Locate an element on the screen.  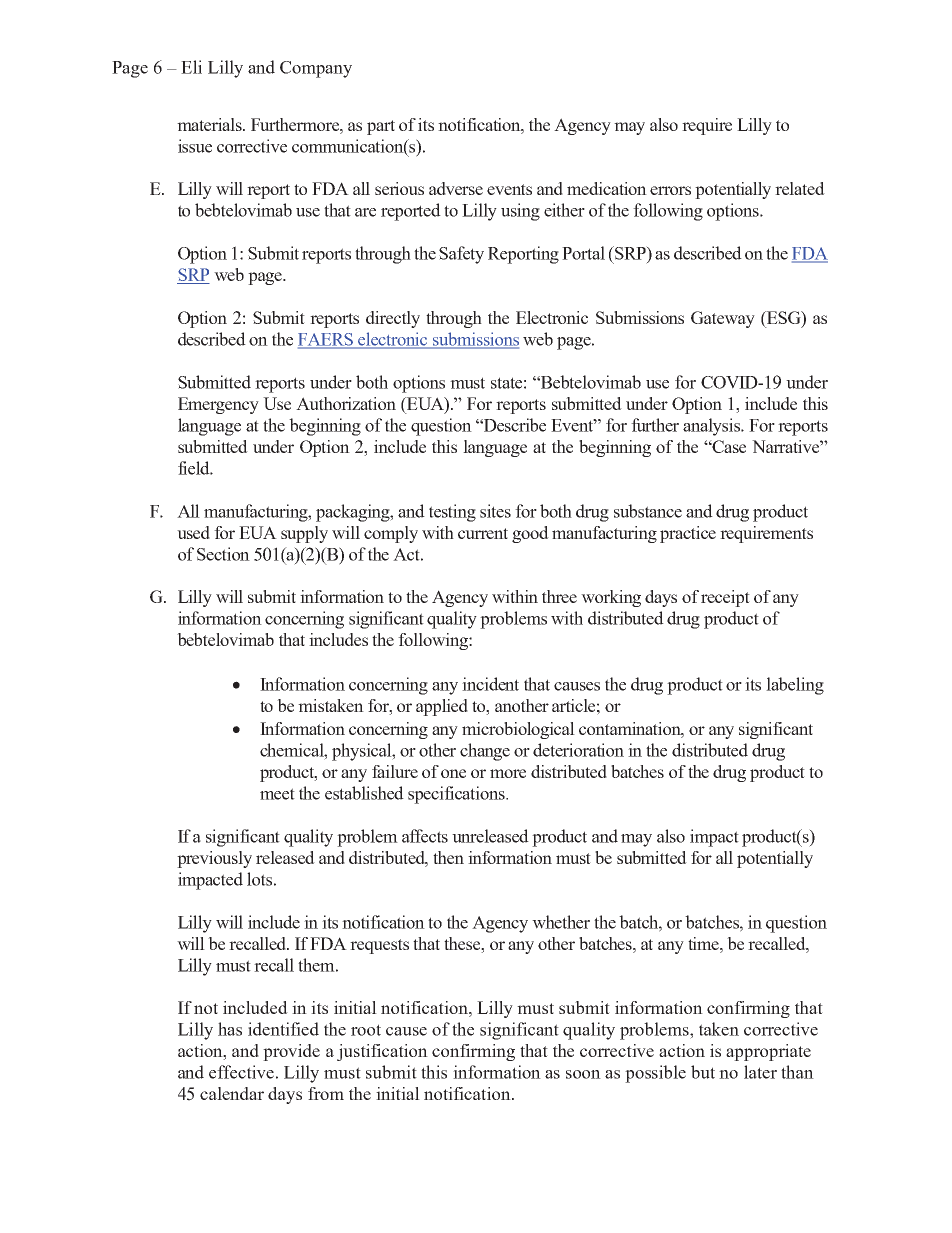
Company is located at coordinates (316, 69).
